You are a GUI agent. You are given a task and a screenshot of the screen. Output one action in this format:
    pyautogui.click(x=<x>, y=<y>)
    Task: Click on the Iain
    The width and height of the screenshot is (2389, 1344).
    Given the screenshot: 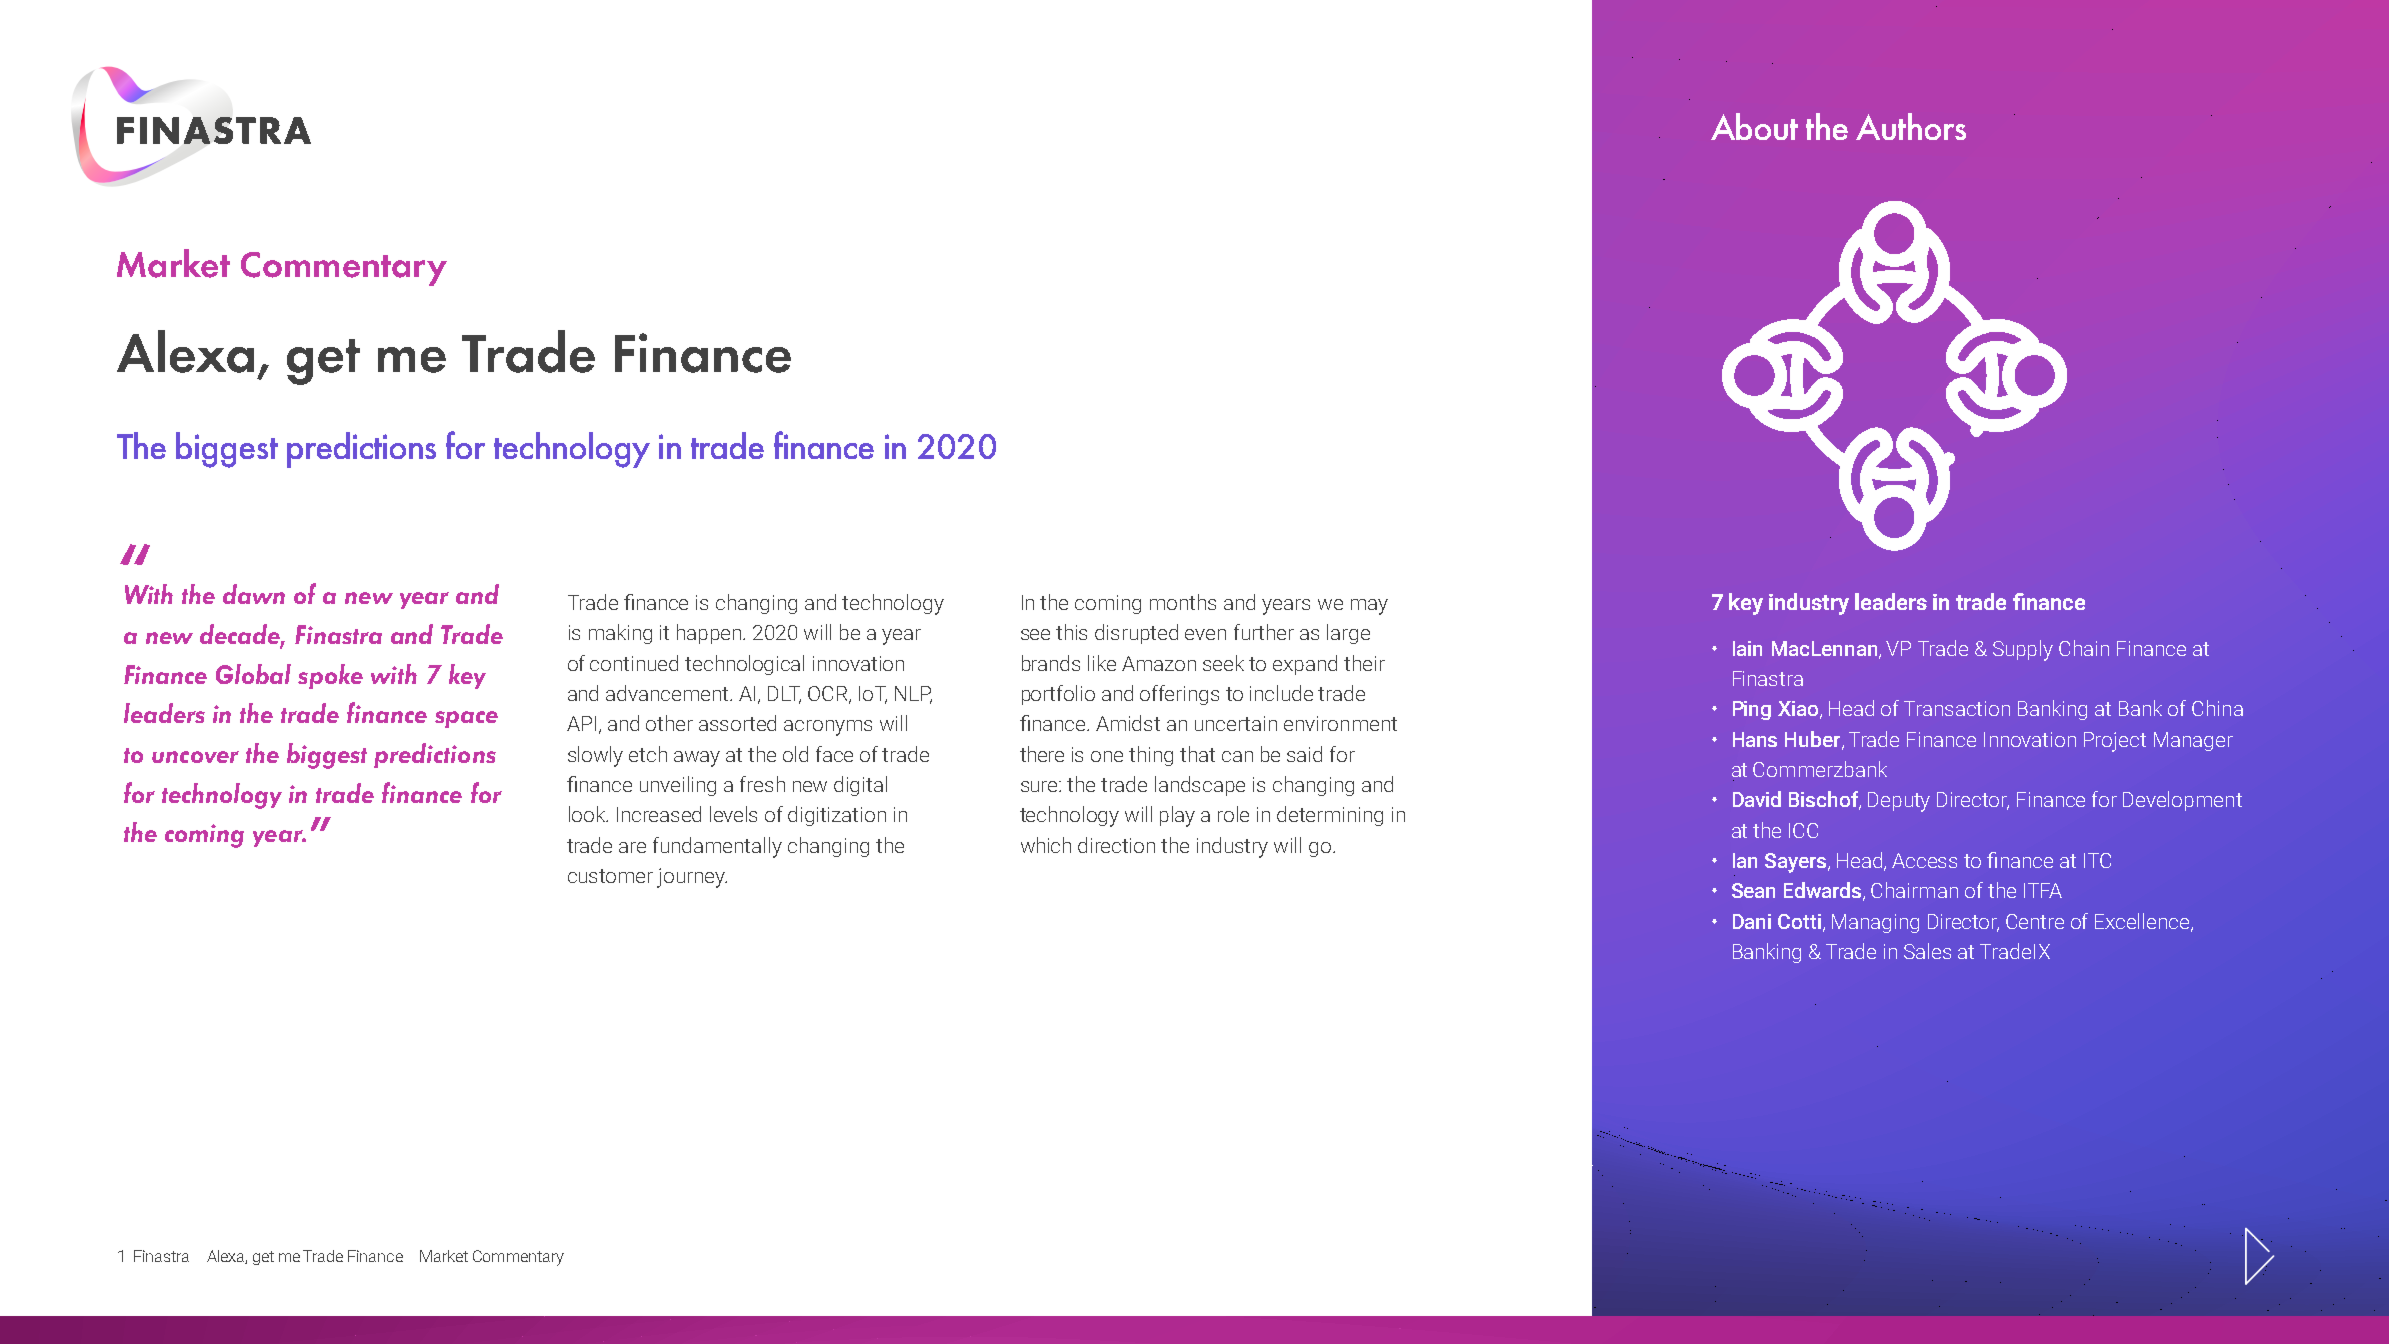 What is the action you would take?
    pyautogui.click(x=1747, y=648)
